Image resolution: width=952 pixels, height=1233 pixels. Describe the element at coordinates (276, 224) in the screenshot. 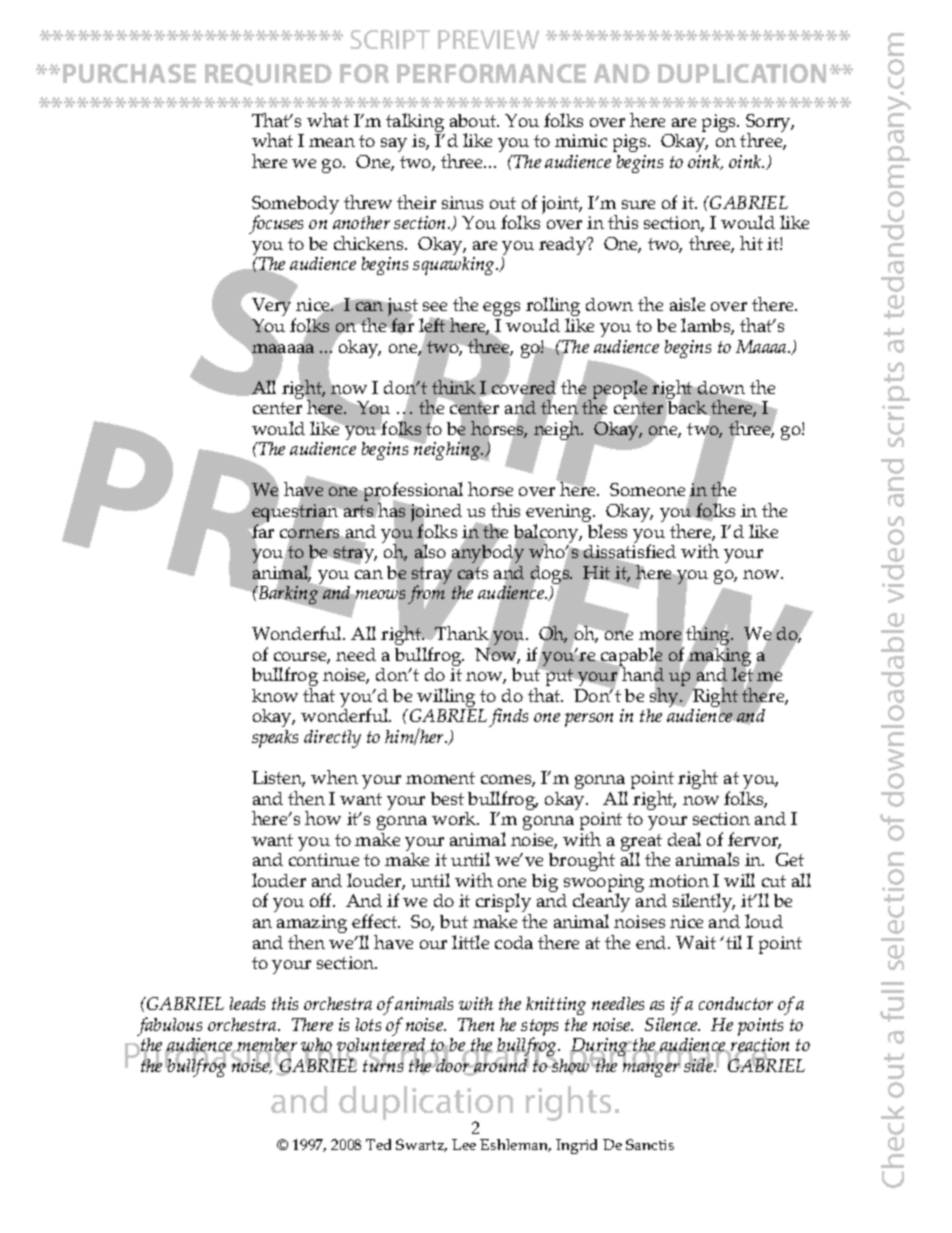

I see `focuses` at that location.
